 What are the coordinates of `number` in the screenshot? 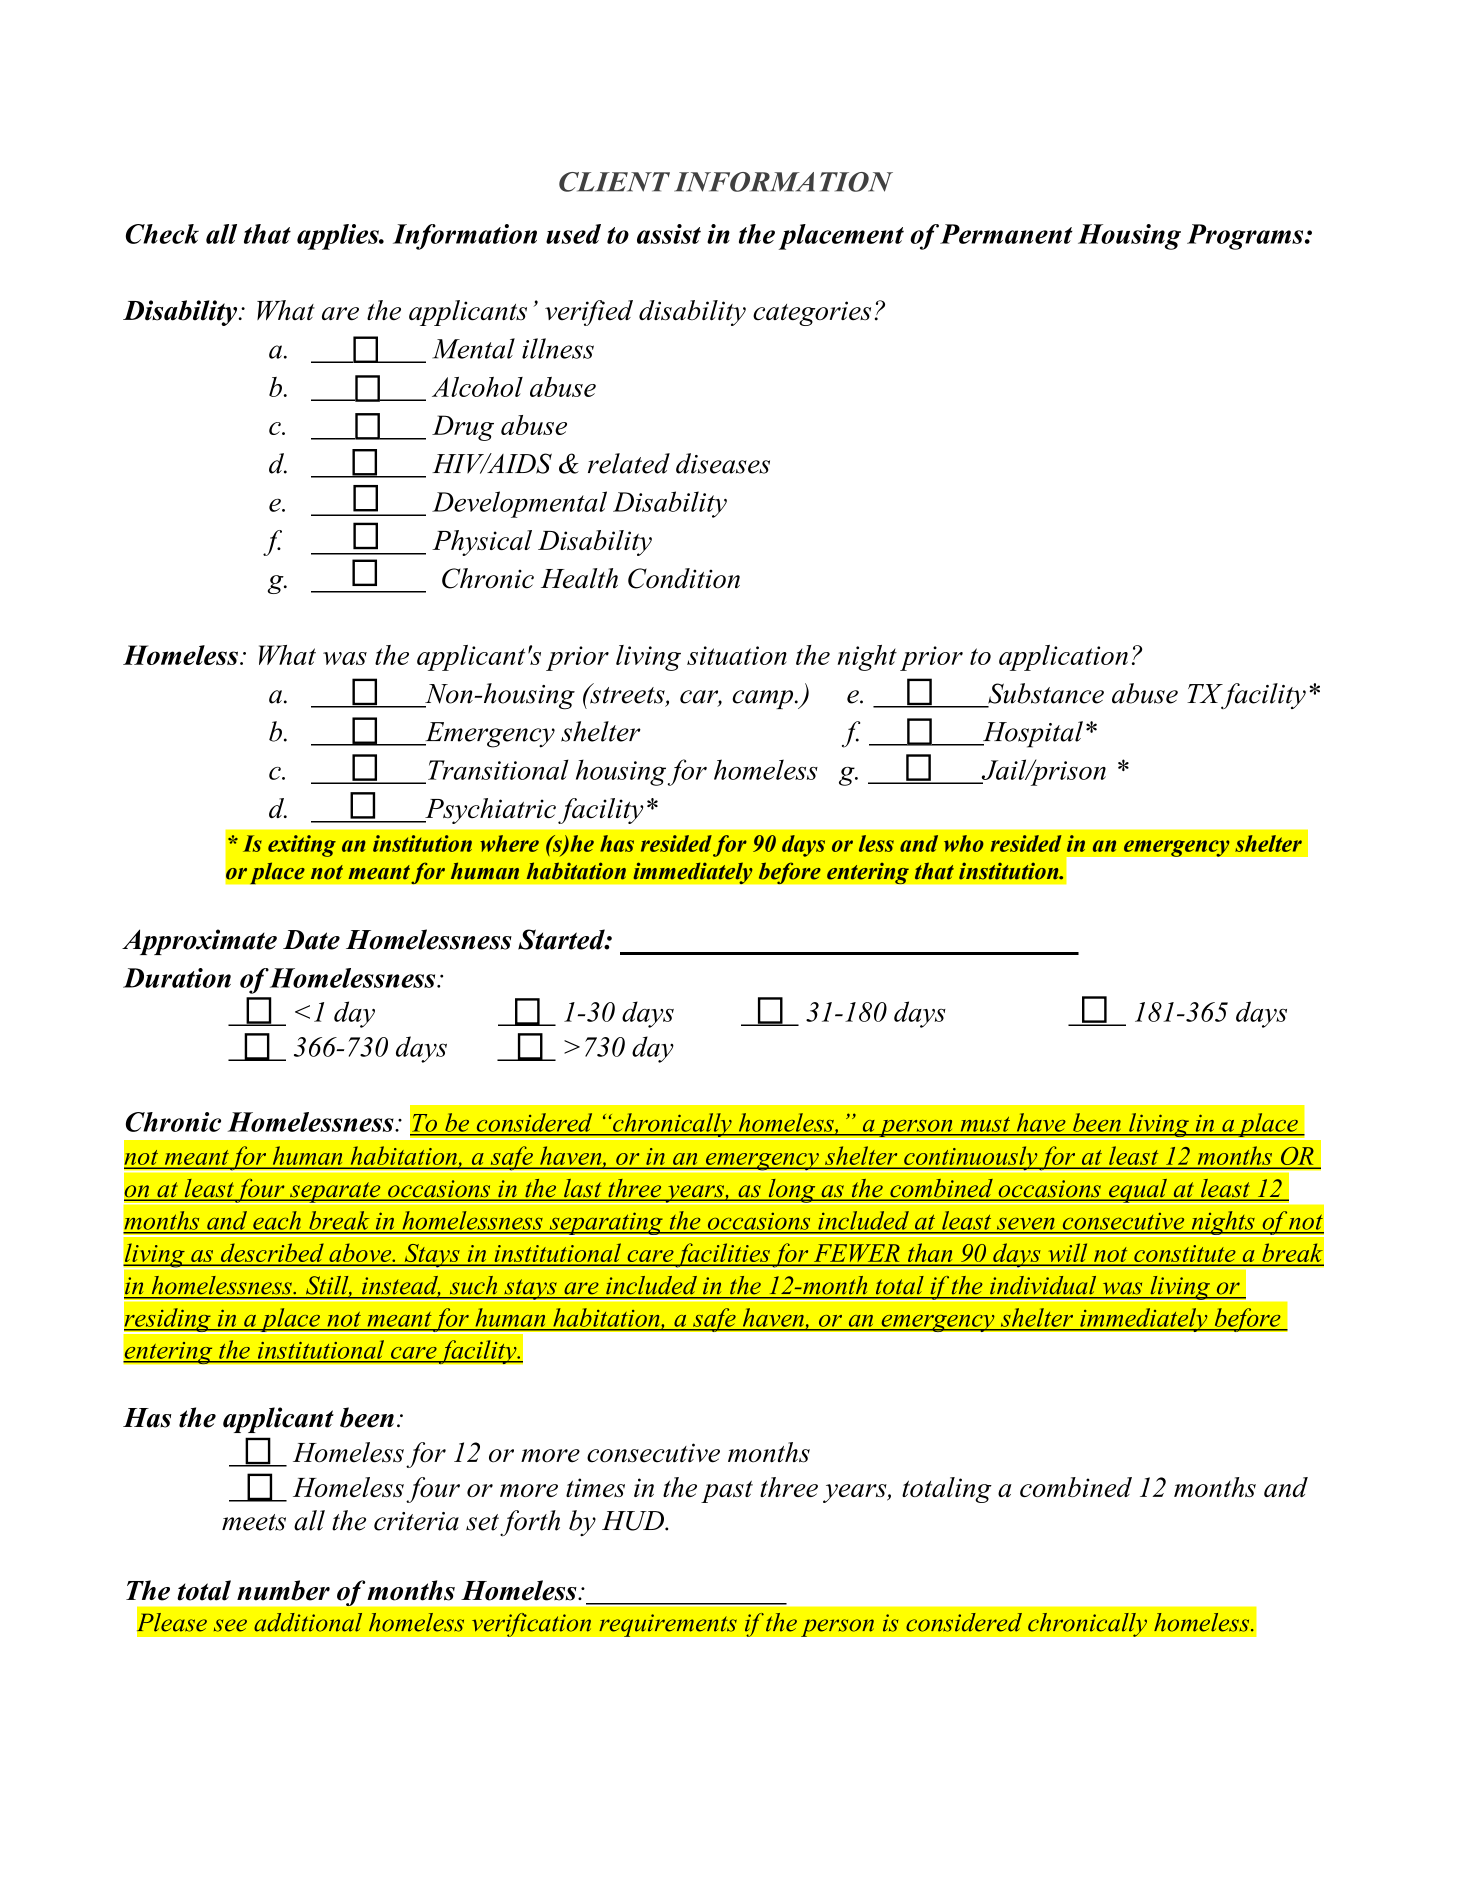 It's located at (283, 1590).
